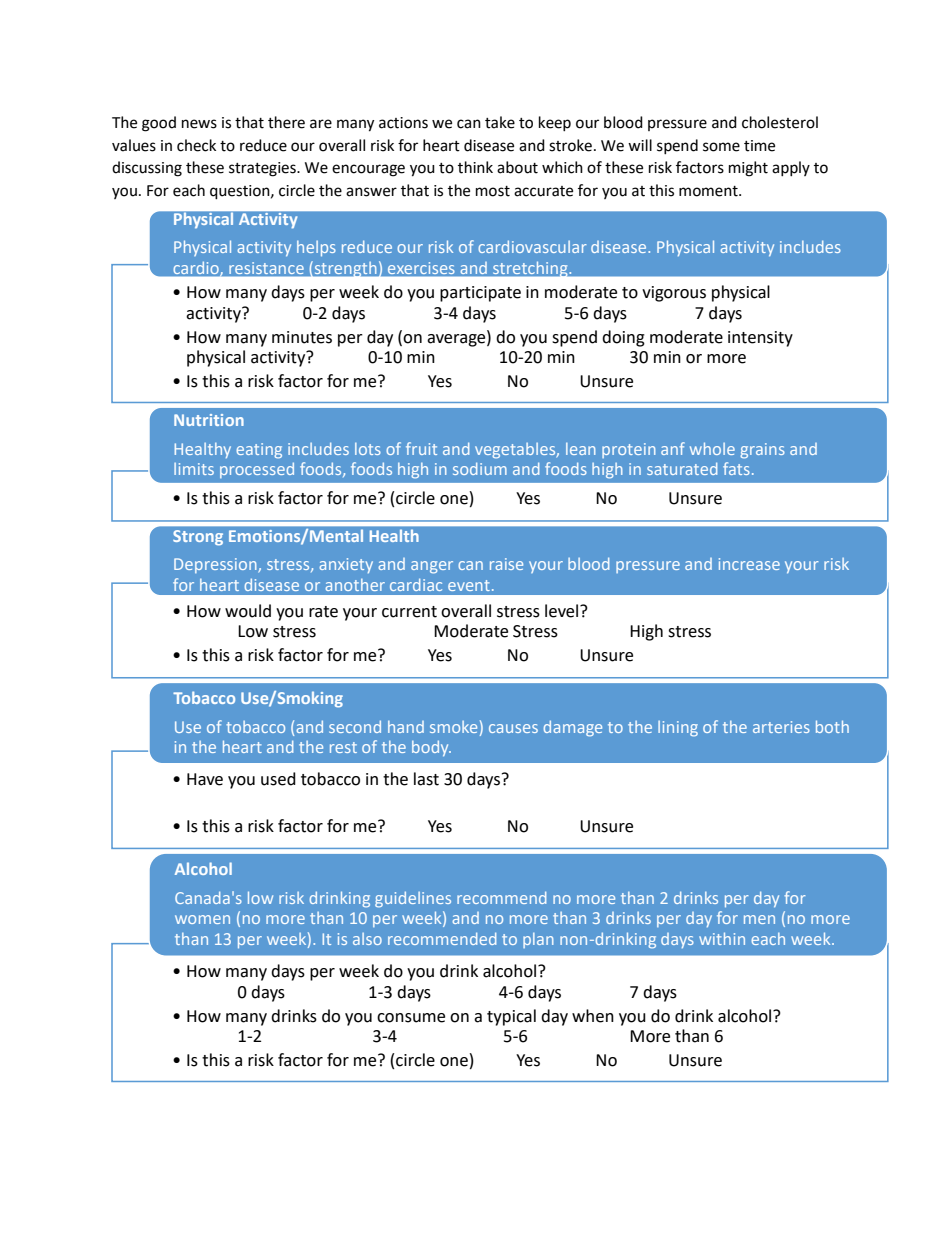 The height and width of the image is (1233, 952). Describe the element at coordinates (759, 146) in the image. I see `time` at that location.
